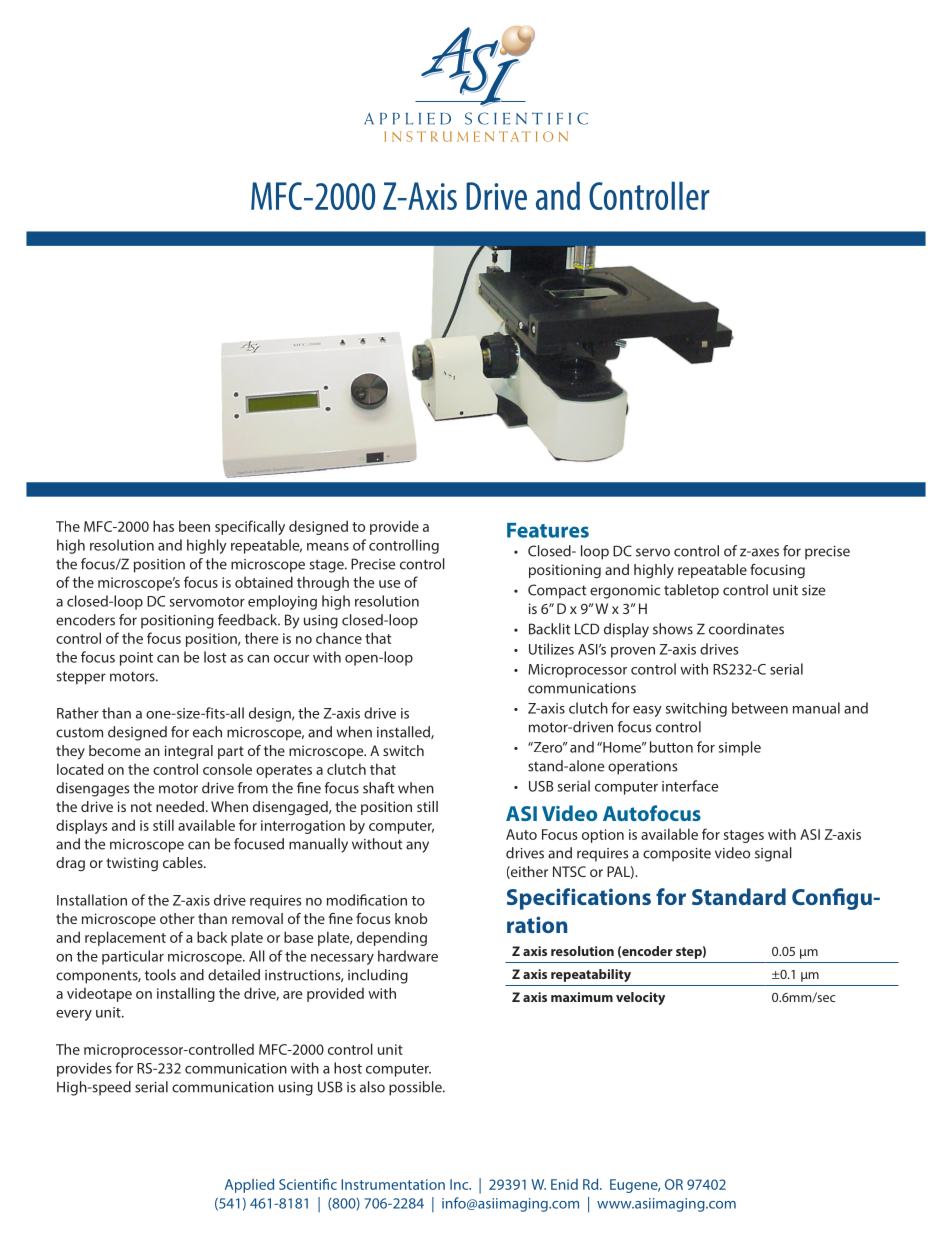 This screenshot has height=1233, width=952. Describe the element at coordinates (411, 918) in the screenshot. I see `knob` at that location.
